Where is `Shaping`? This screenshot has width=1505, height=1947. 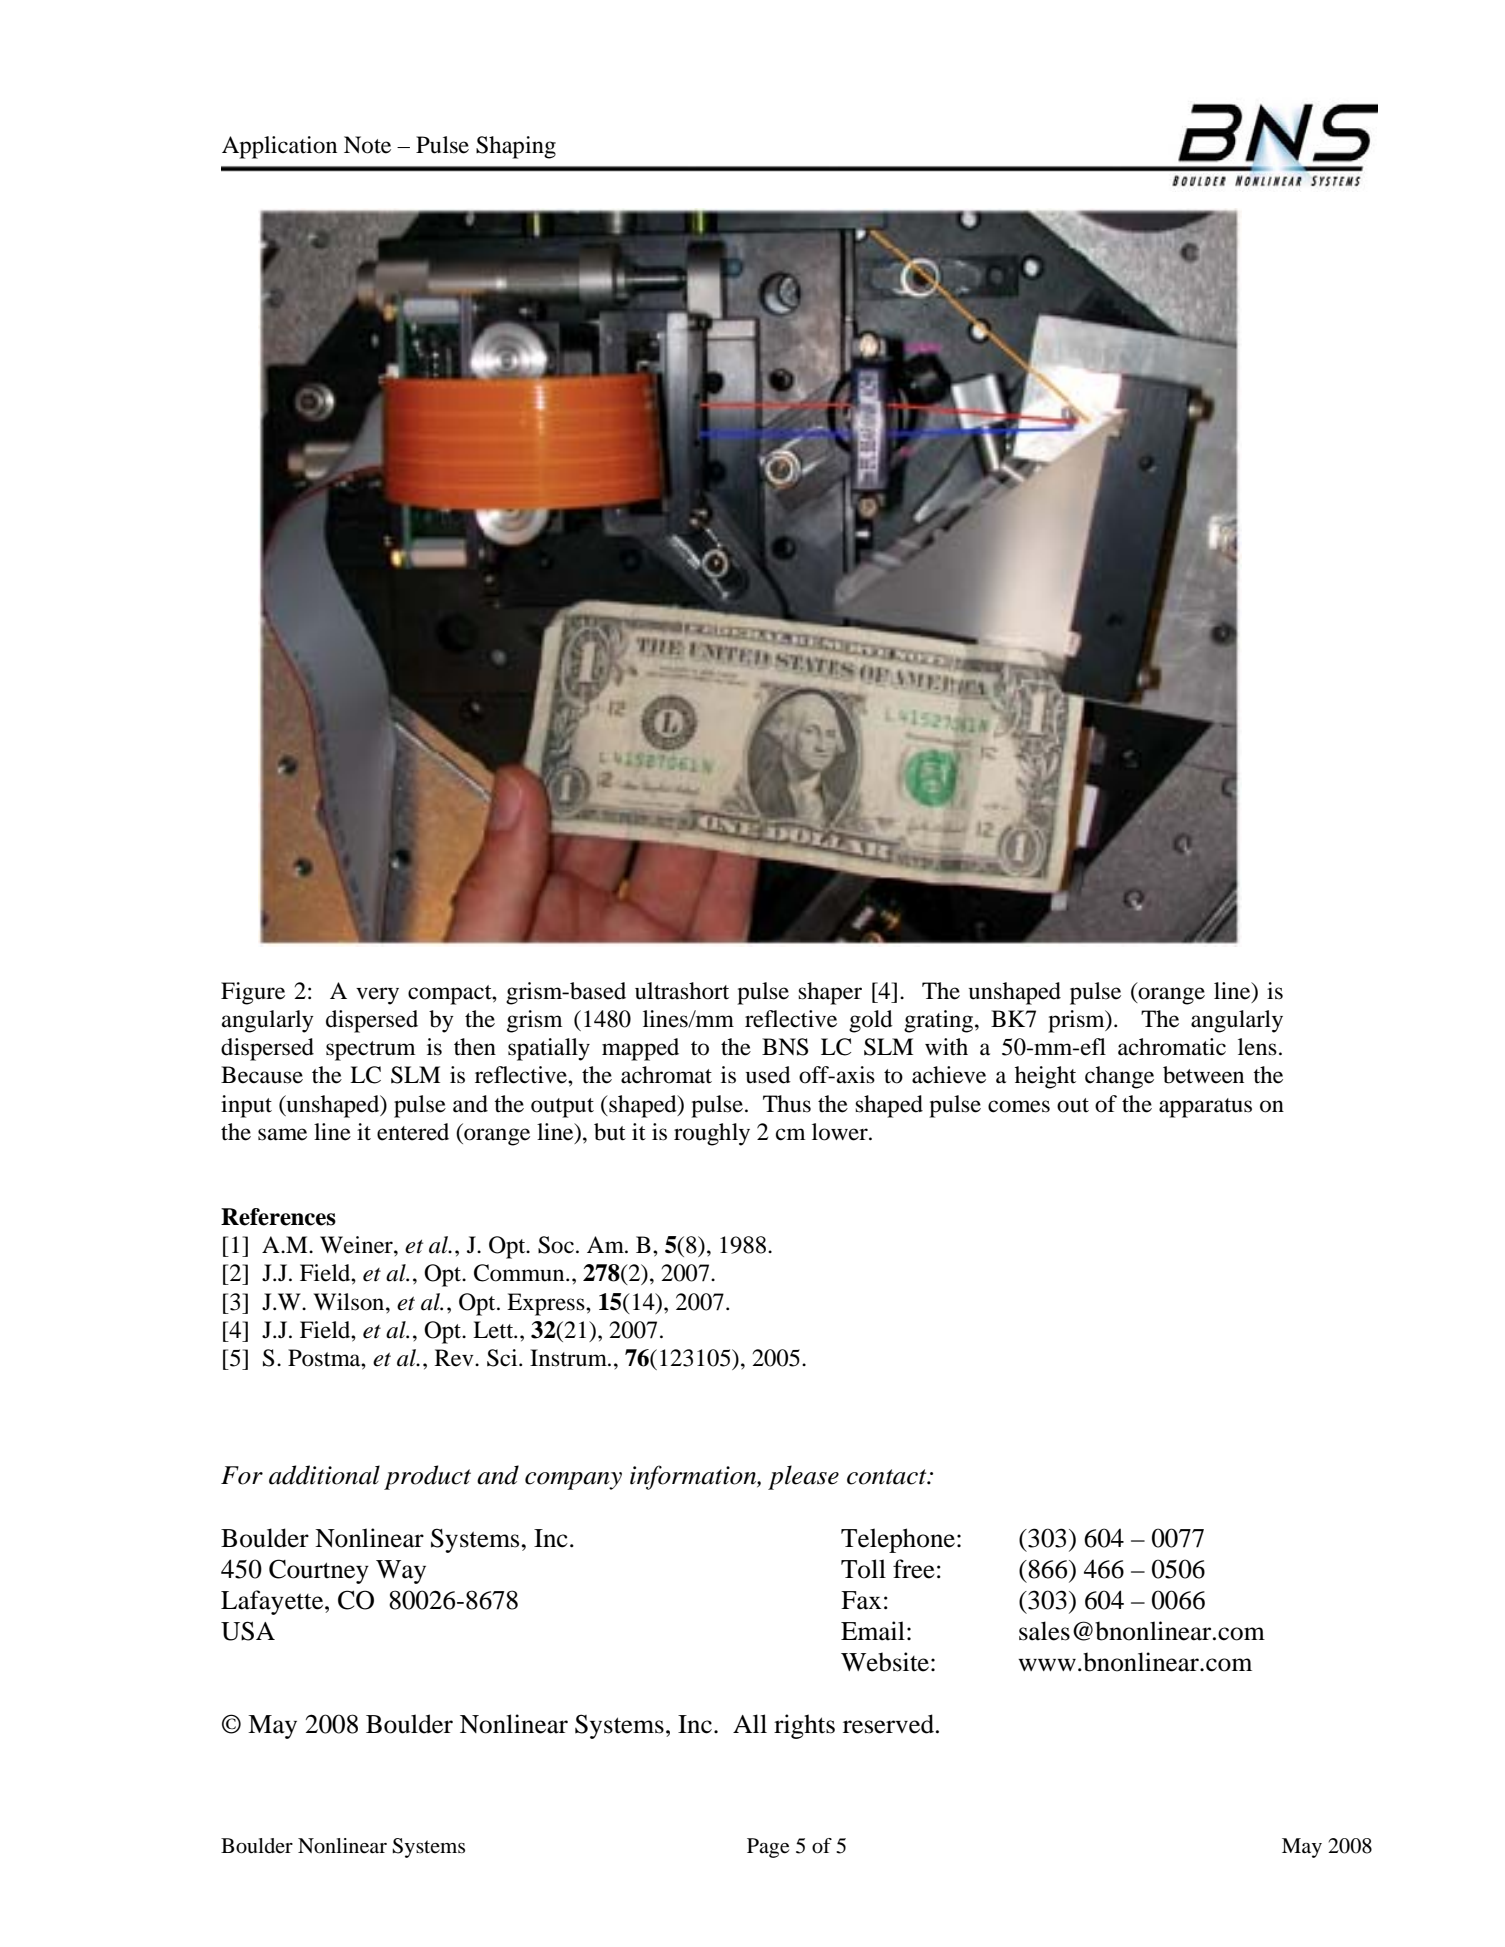 Shaping is located at coordinates (516, 147).
